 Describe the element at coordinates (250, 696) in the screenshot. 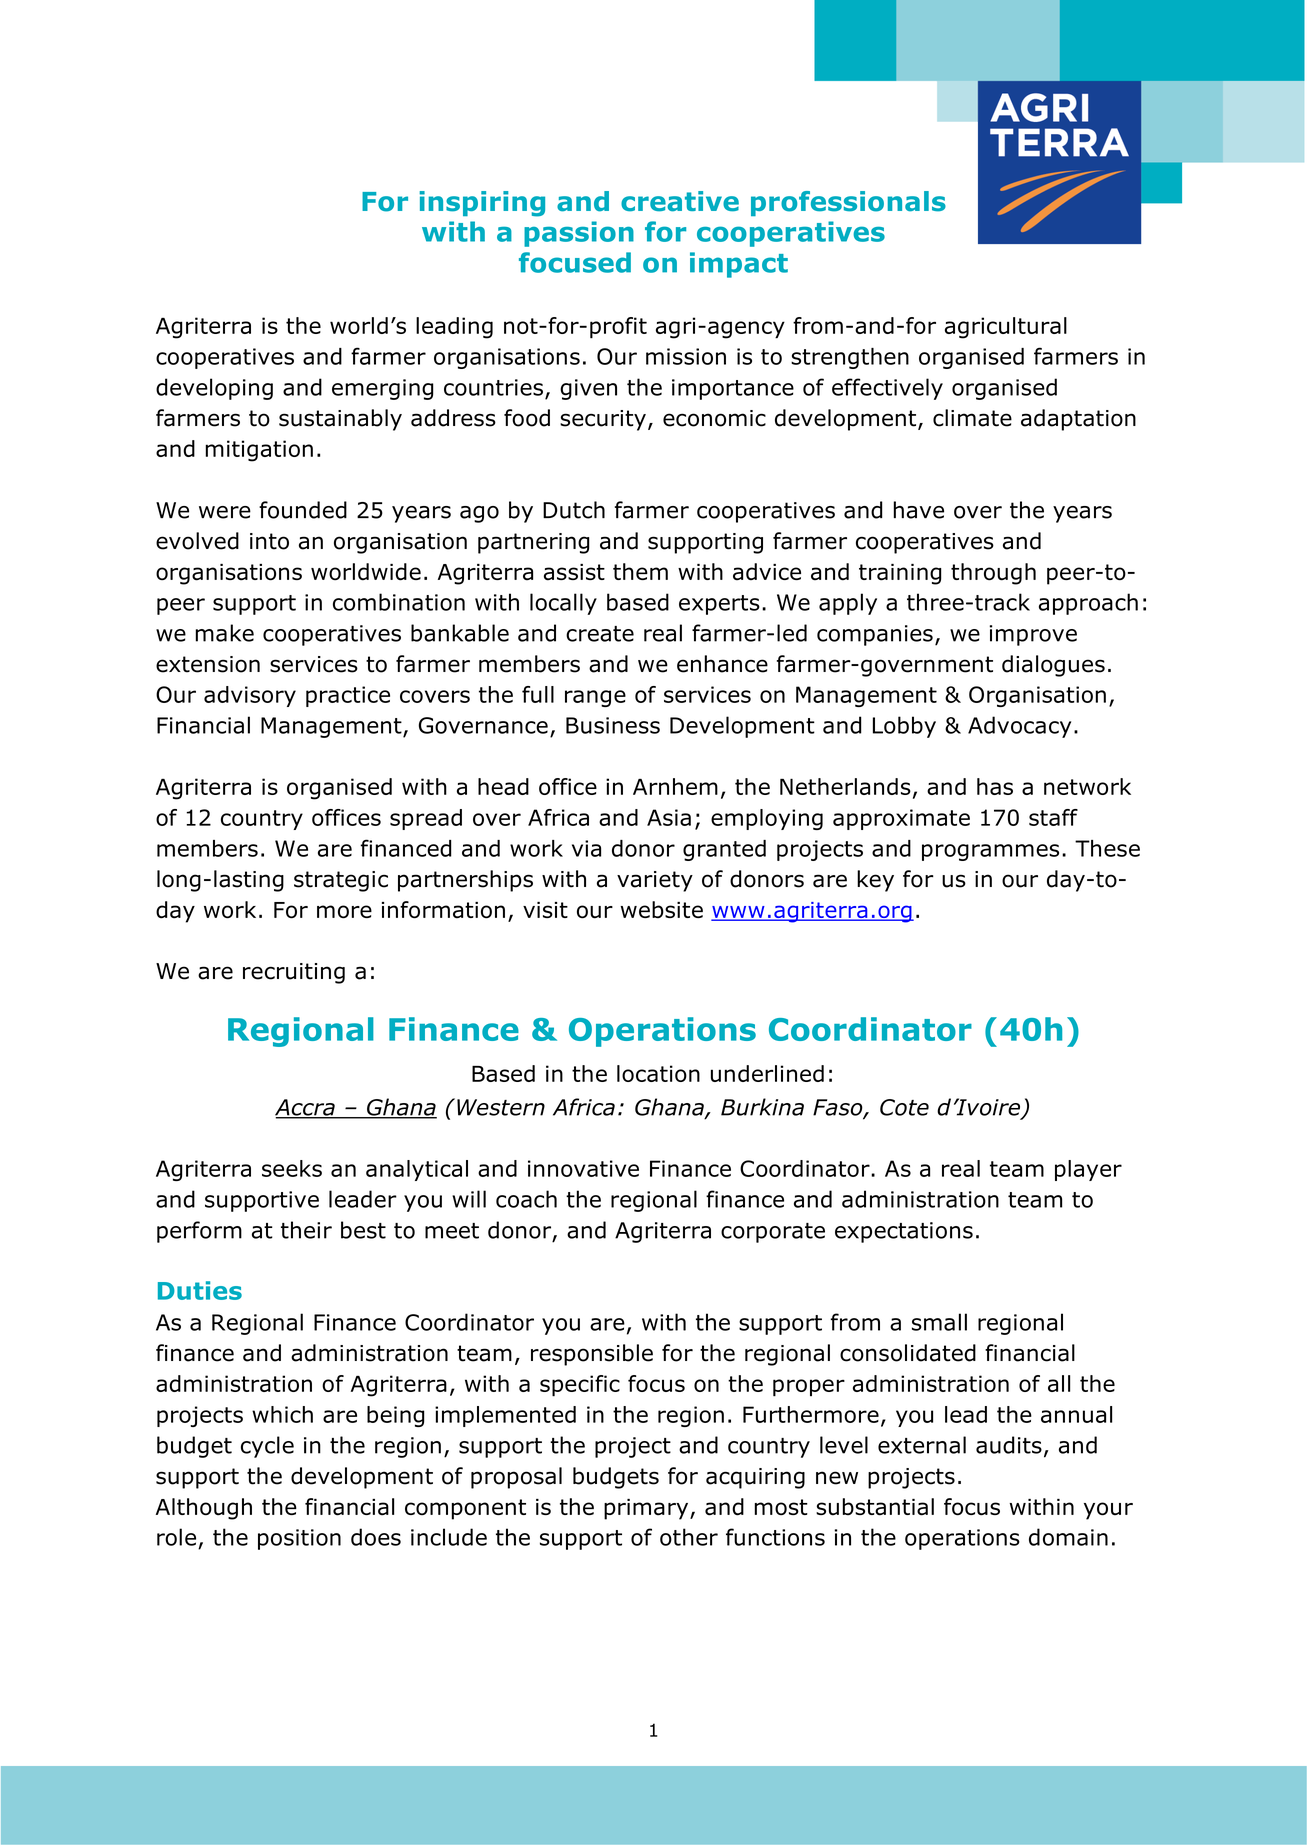

I see `advisory` at that location.
